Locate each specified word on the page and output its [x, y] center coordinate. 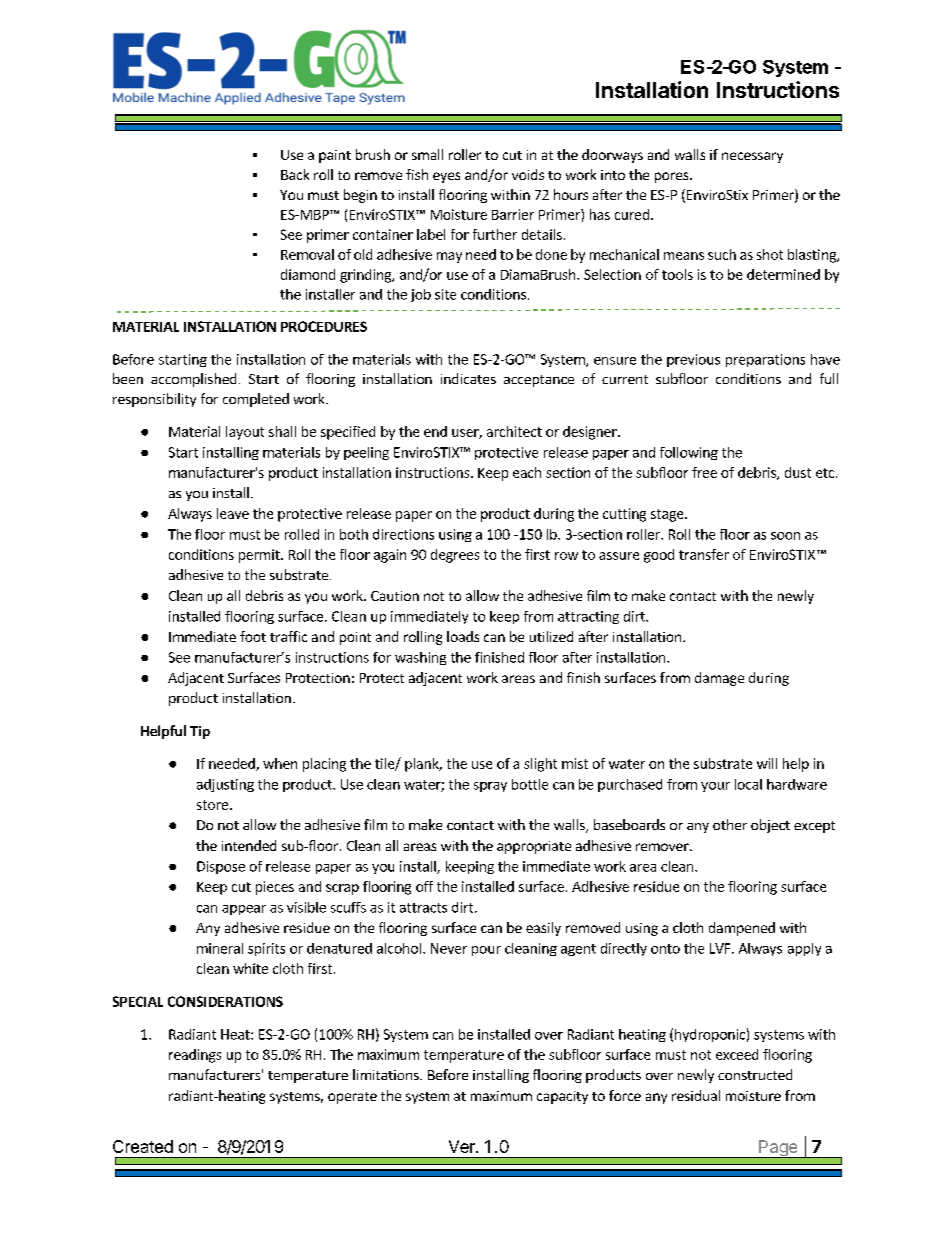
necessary [752, 157]
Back [295, 174]
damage [719, 679]
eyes [446, 177]
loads [463, 636]
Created [143, 1146]
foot [253, 636]
